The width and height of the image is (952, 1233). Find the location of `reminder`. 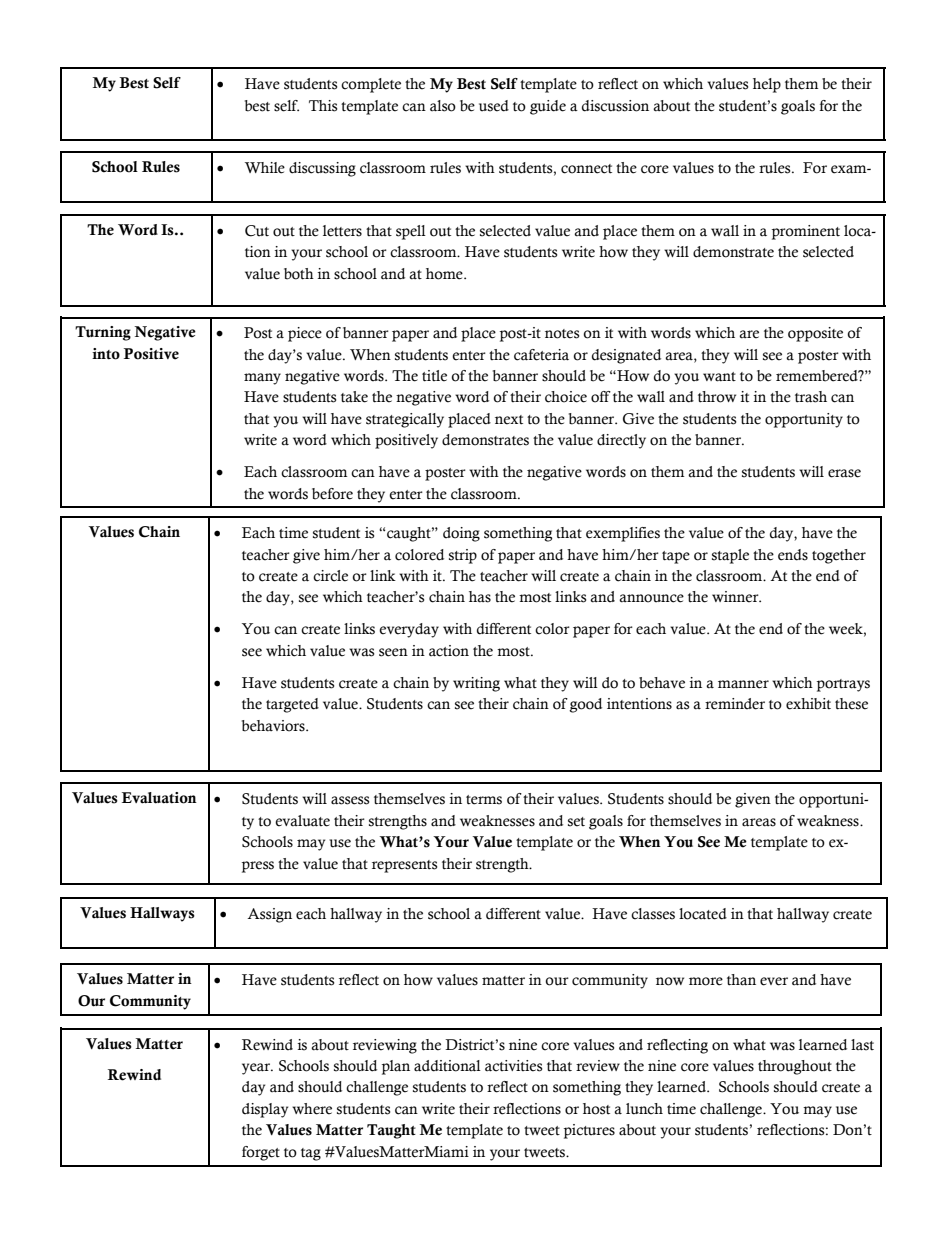

reminder is located at coordinates (735, 704).
